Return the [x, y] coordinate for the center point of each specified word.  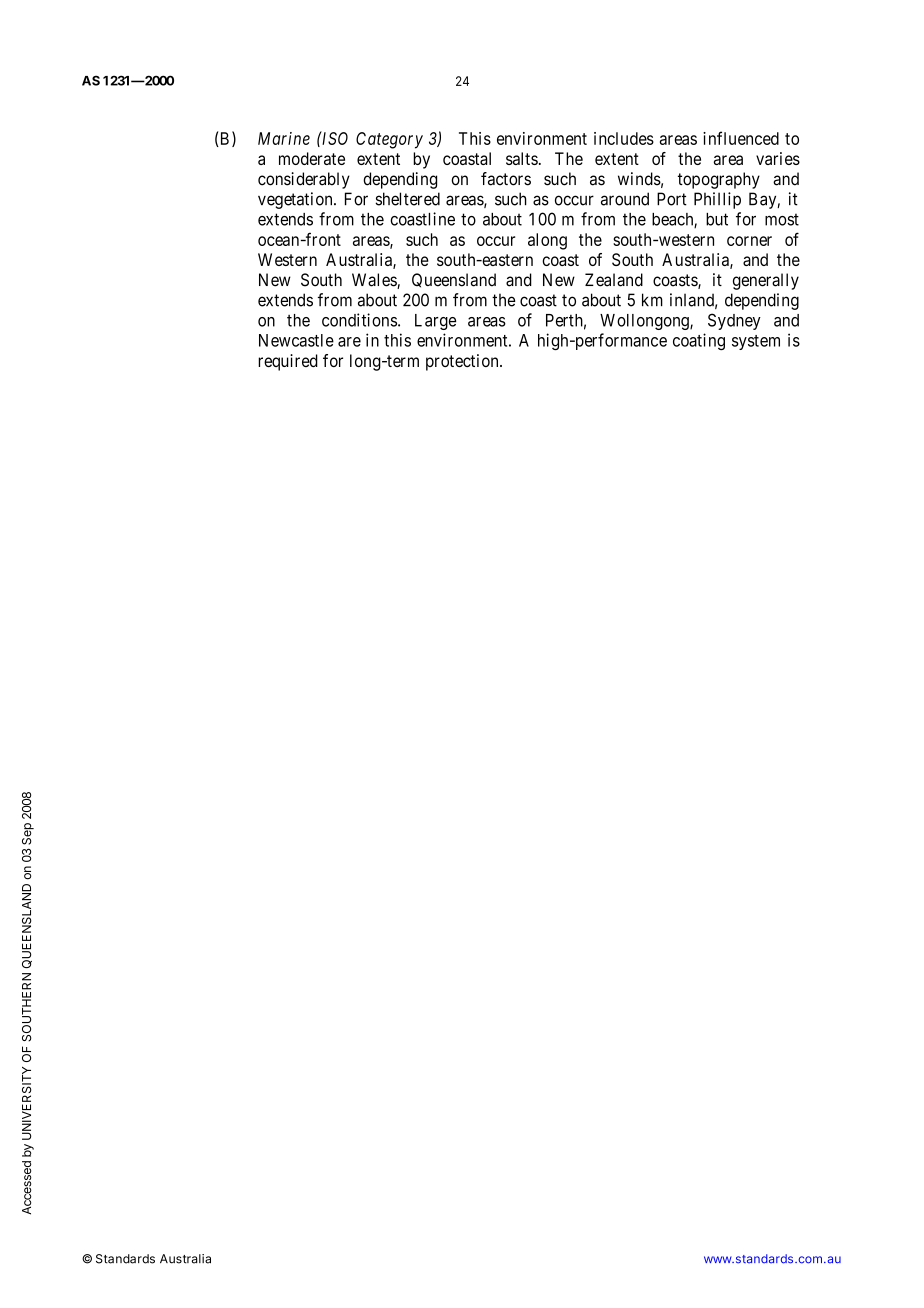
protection [463, 362]
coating [699, 341]
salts [522, 158]
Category [389, 140]
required [288, 362]
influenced [741, 138]
